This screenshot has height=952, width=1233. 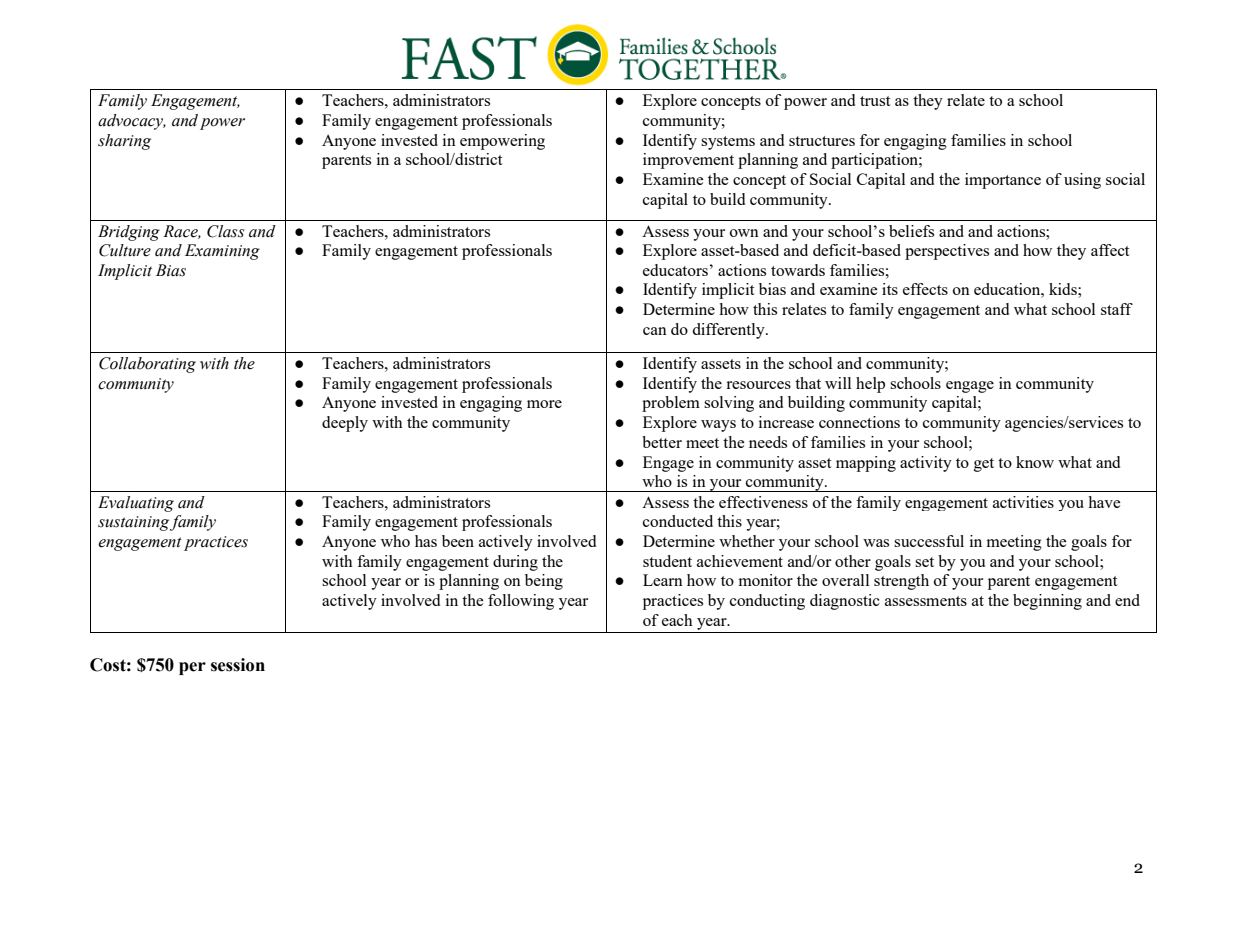 What do you see at coordinates (875, 101) in the screenshot?
I see `trust` at bounding box center [875, 101].
